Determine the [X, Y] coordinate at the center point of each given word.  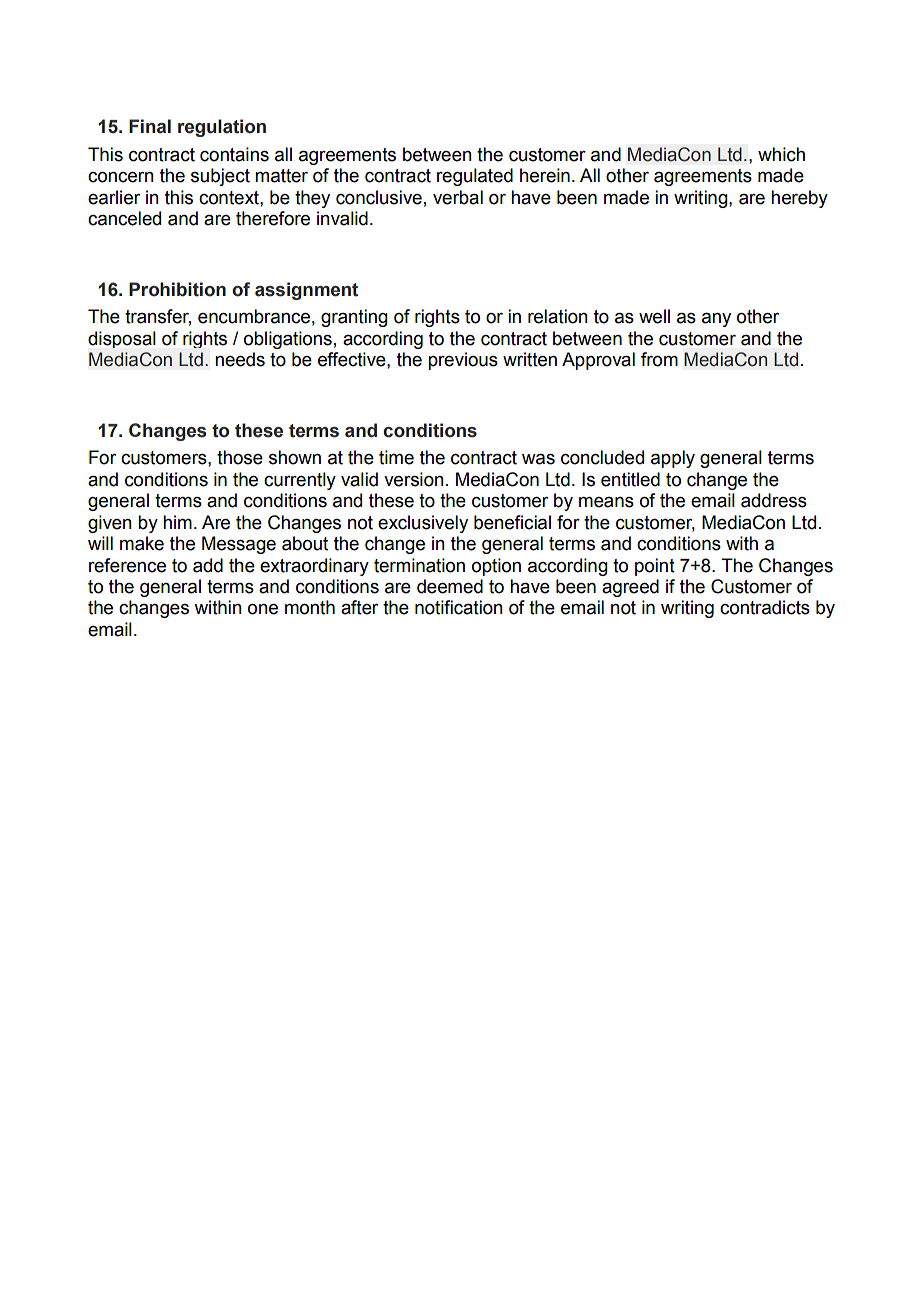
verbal [458, 197]
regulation [222, 128]
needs [240, 359]
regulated [475, 177]
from [659, 359]
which [781, 154]
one [263, 609]
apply [673, 459]
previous [463, 361]
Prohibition [177, 289]
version [414, 479]
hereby [799, 199]
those [240, 457]
